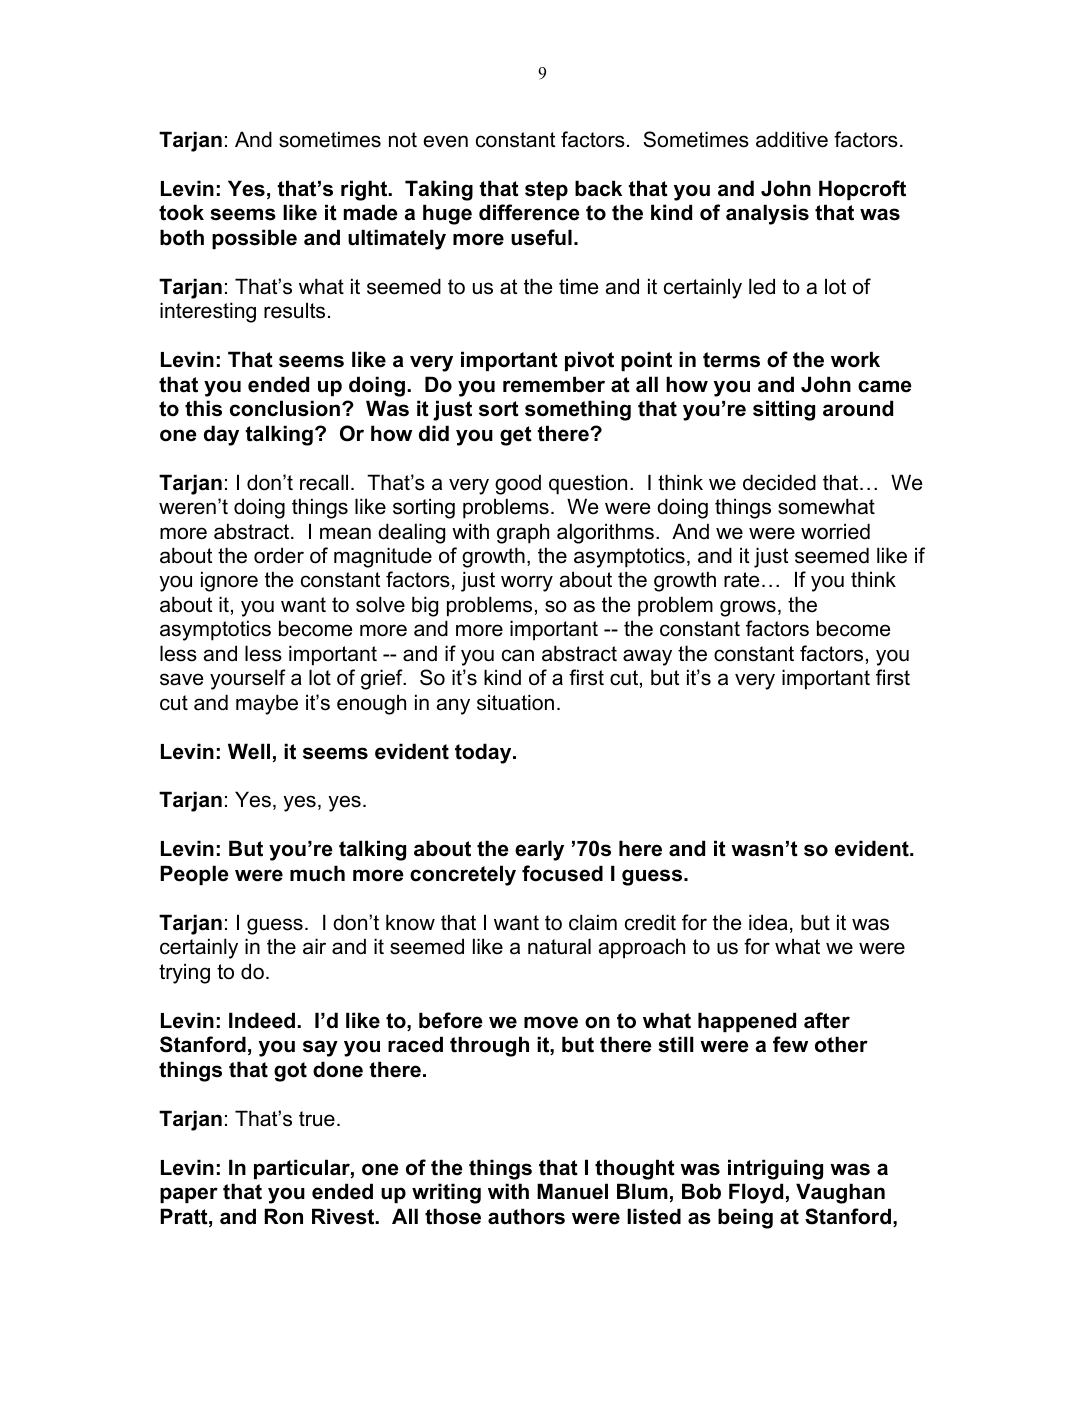 The image size is (1085, 1404). Describe the element at coordinates (314, 946) in the image. I see `air` at that location.
